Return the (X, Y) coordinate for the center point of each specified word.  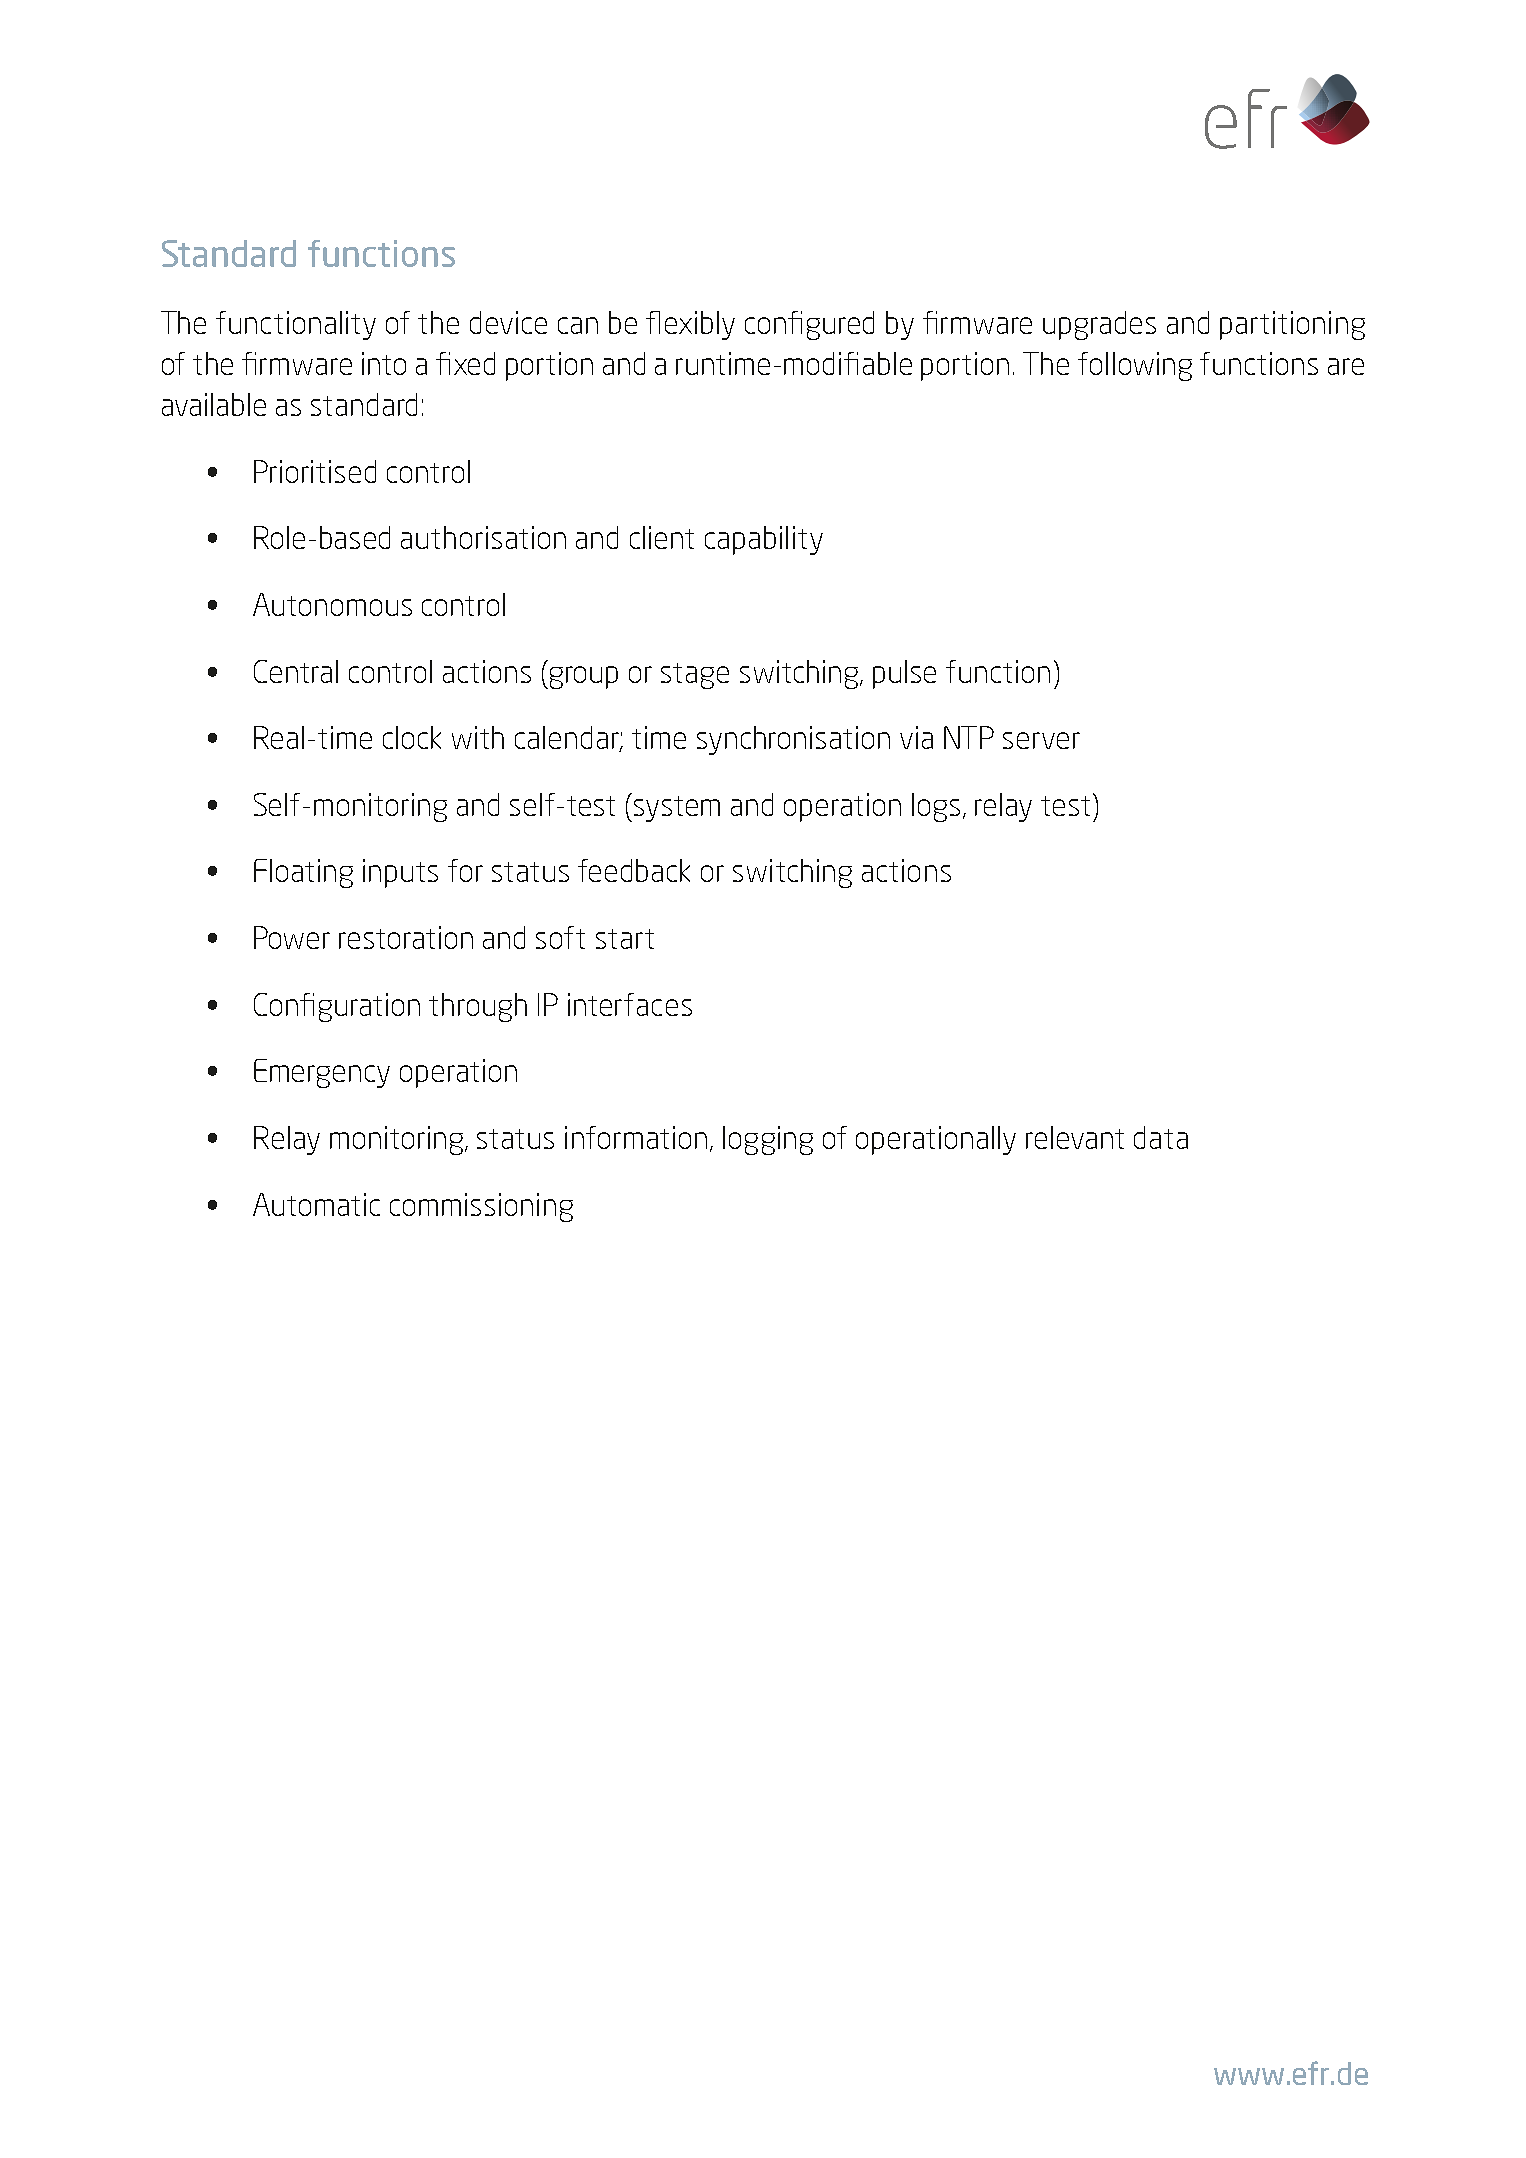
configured (809, 325)
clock (412, 737)
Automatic (316, 1204)
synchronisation (793, 740)
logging (768, 1140)
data (1161, 1137)
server (1041, 740)
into (384, 363)
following (1135, 366)
